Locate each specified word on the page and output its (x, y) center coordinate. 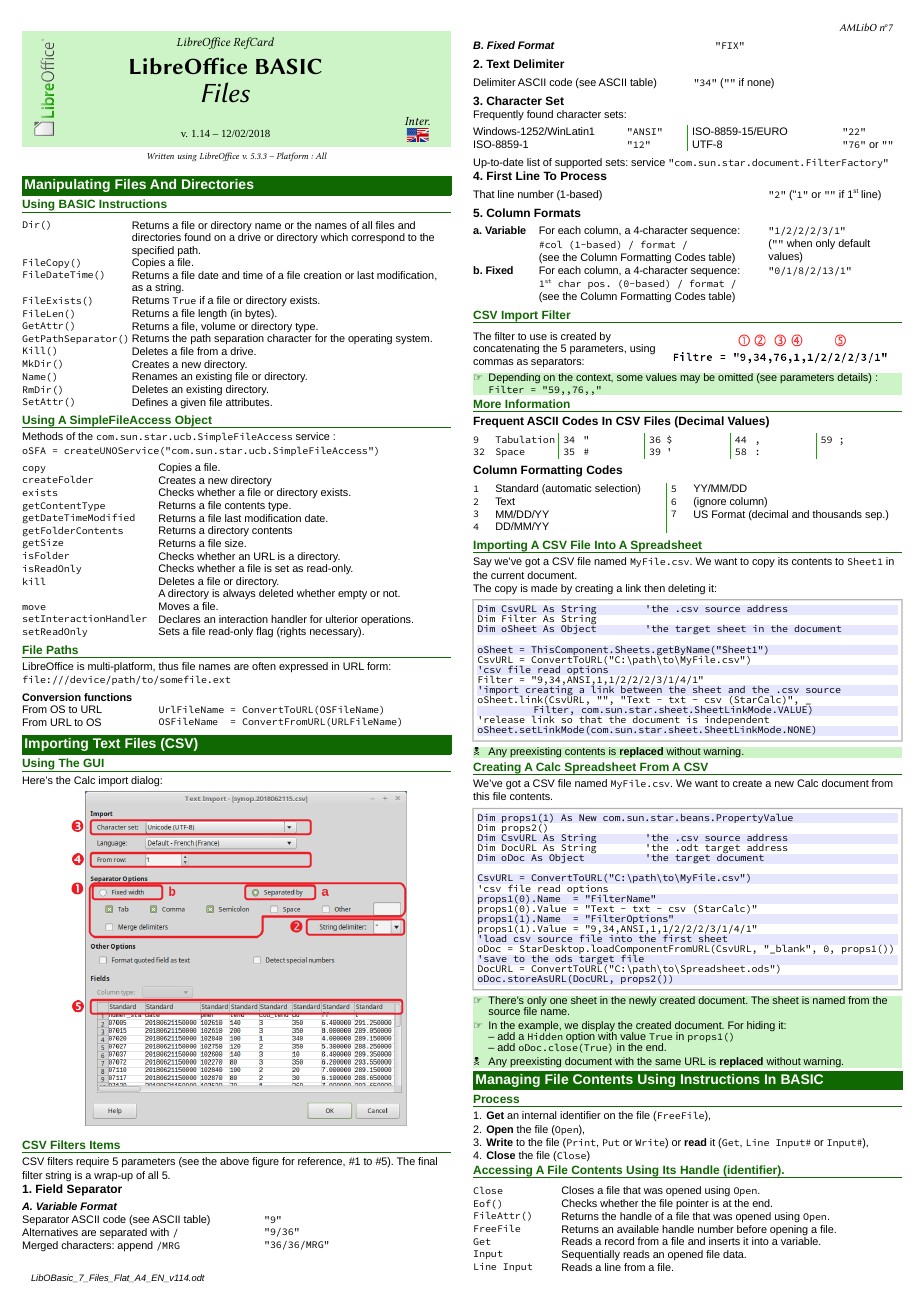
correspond (378, 238)
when (799, 243)
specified (153, 252)
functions (108, 697)
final (427, 1161)
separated (123, 1233)
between (642, 688)
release (504, 719)
